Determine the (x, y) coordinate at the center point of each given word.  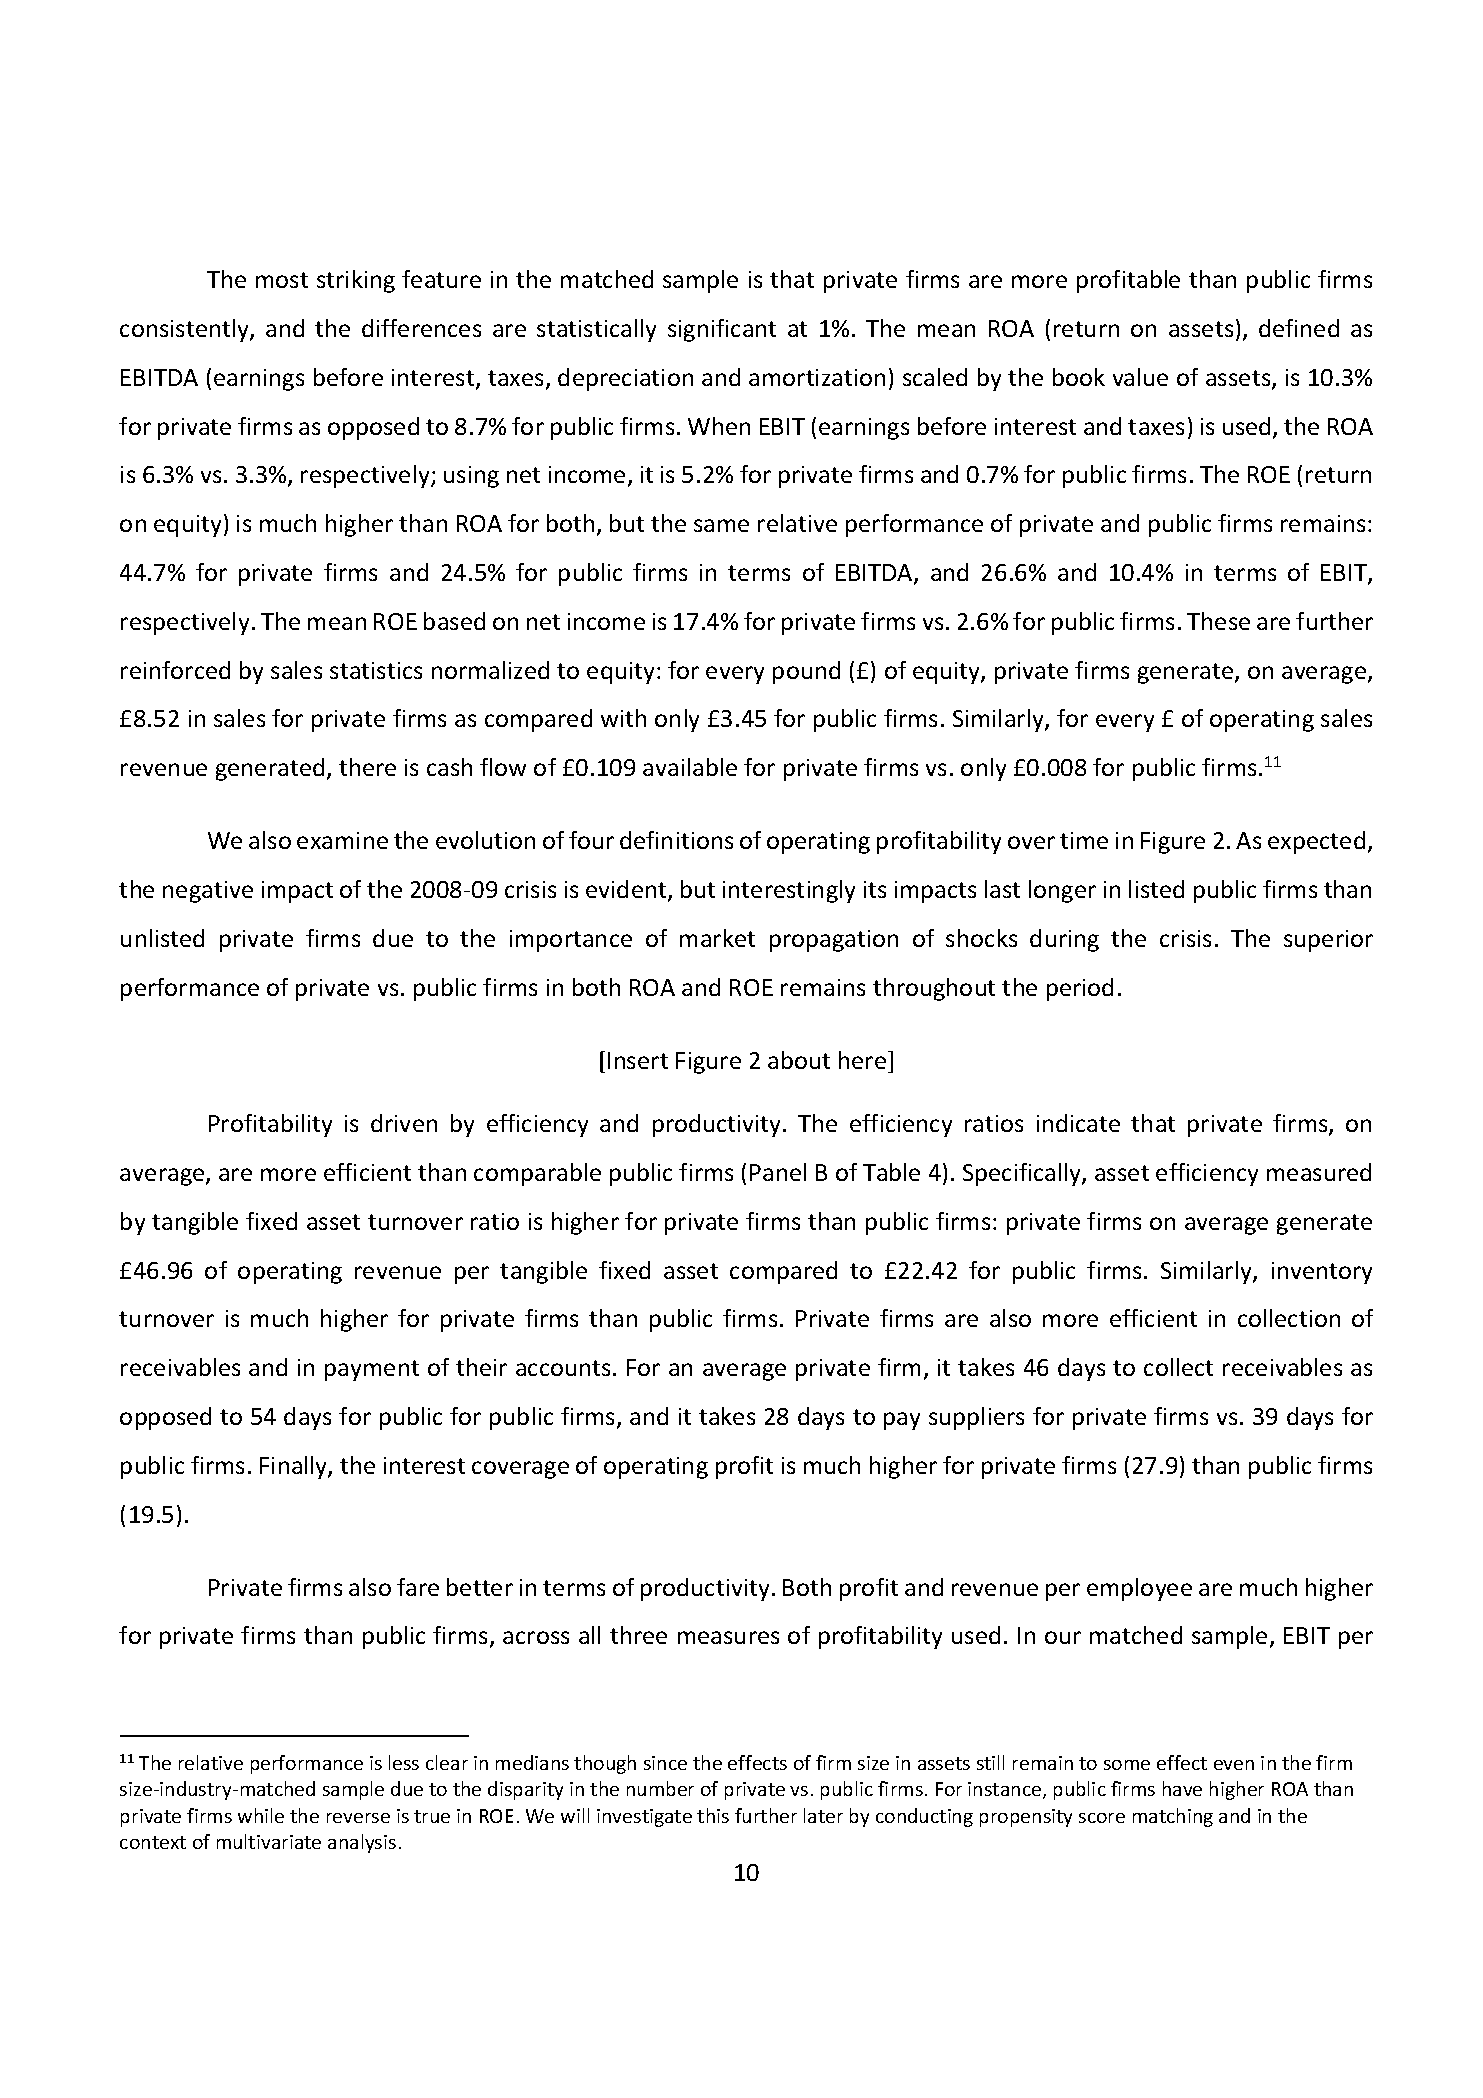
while (261, 1815)
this (713, 1815)
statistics (376, 670)
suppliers (976, 1418)
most (282, 280)
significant (722, 330)
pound (806, 672)
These (1218, 621)
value (1140, 377)
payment (372, 1370)
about (799, 1060)
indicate (1078, 1123)
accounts (563, 1368)
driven (404, 1123)
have (1182, 1788)
